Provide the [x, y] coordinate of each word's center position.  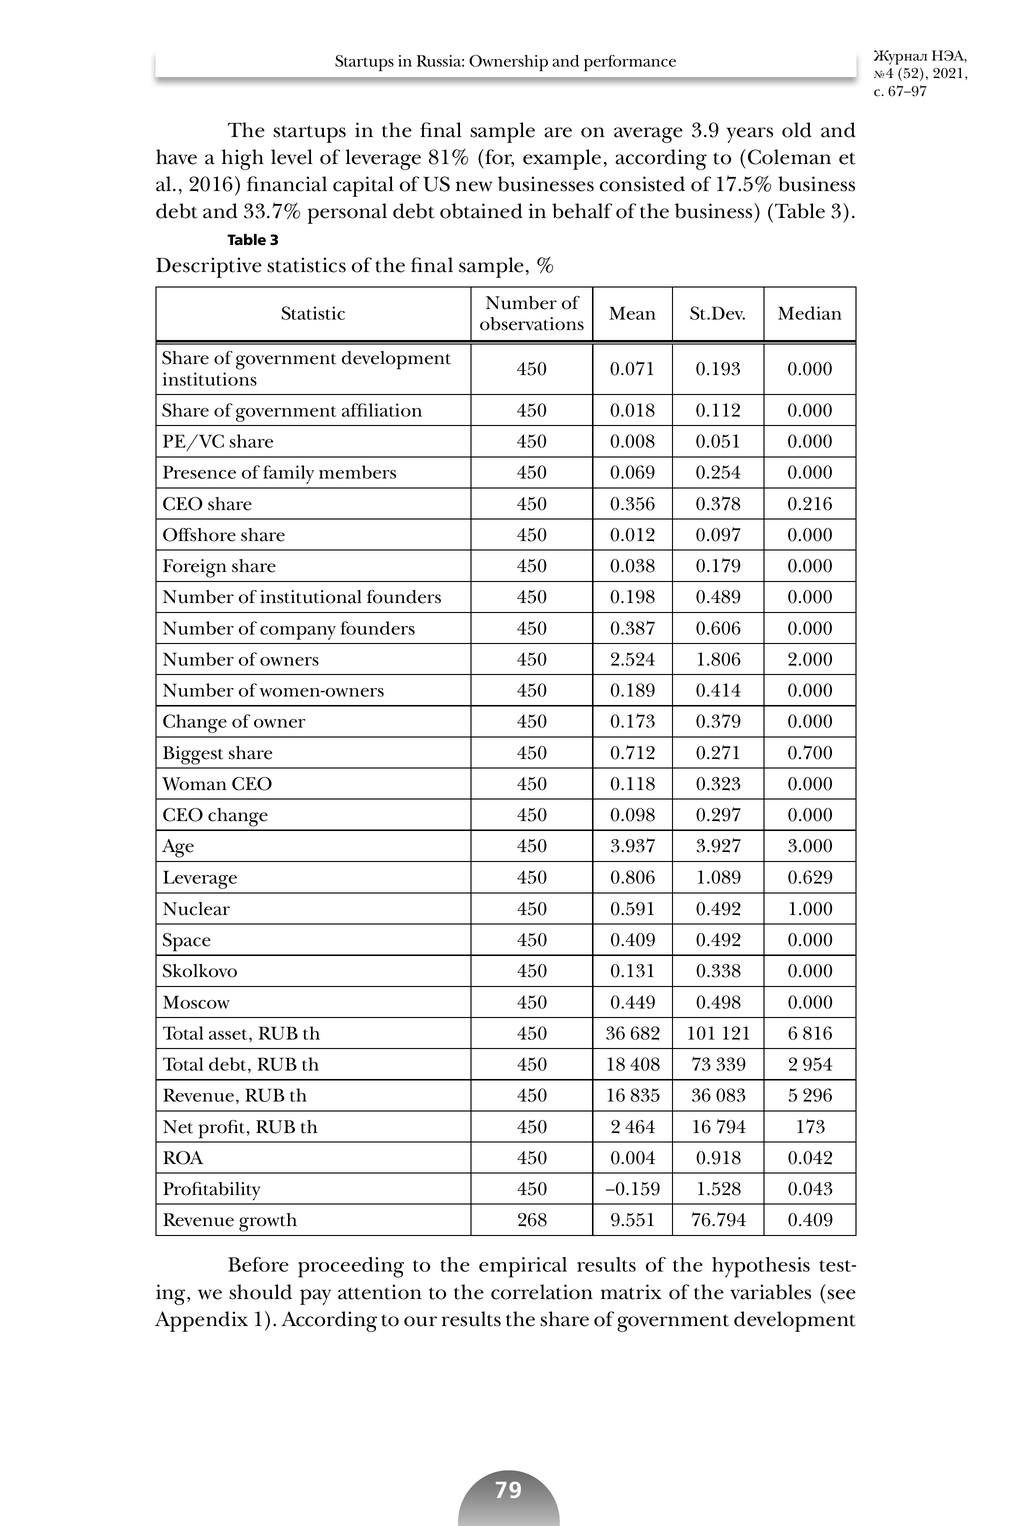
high [243, 159]
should [260, 1292]
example [562, 159]
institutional [311, 597]
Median [810, 313]
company [298, 633]
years [750, 135]
